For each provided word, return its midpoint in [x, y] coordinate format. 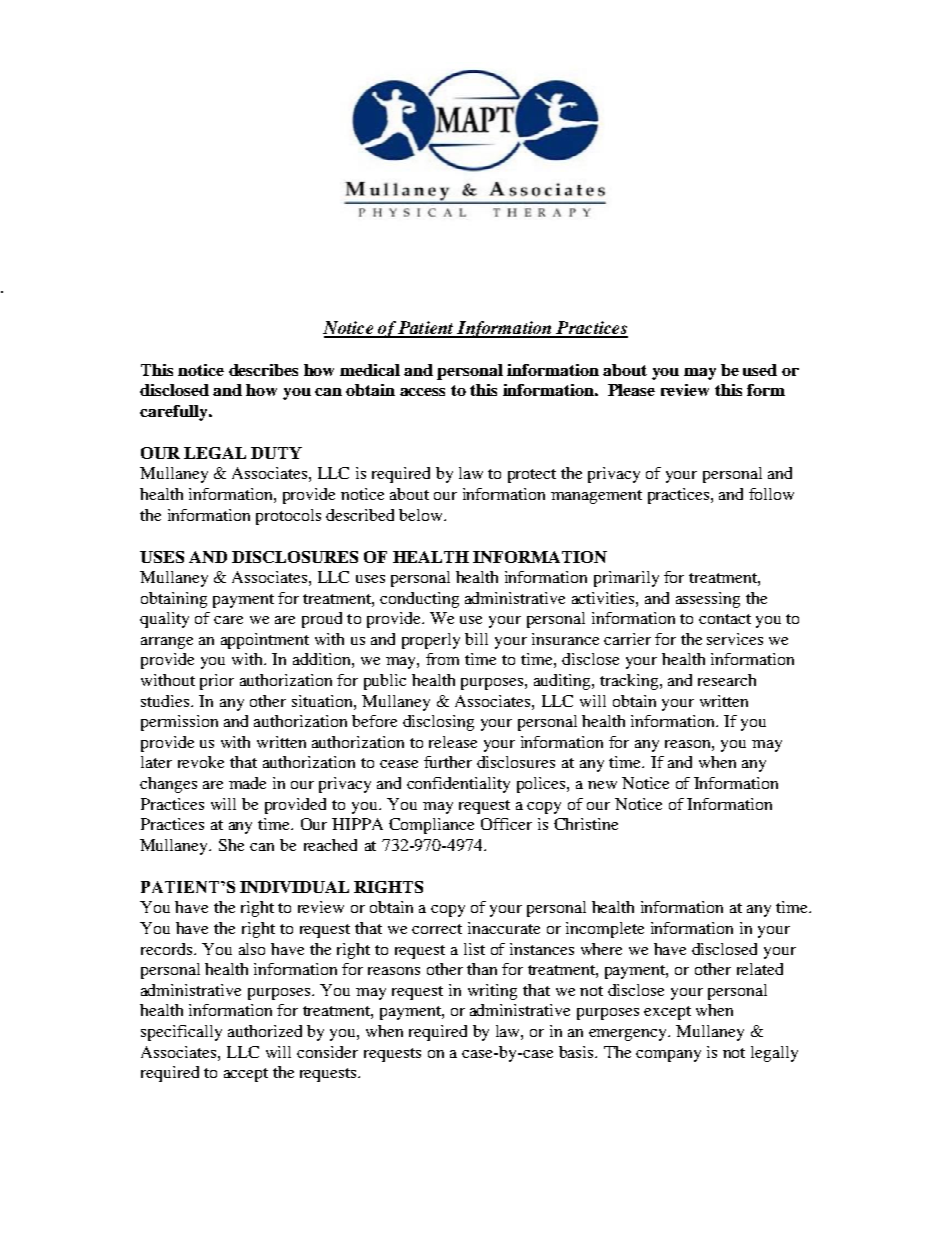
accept [246, 1075]
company [668, 1056]
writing [492, 992]
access [422, 392]
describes [263, 370]
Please [631, 390]
